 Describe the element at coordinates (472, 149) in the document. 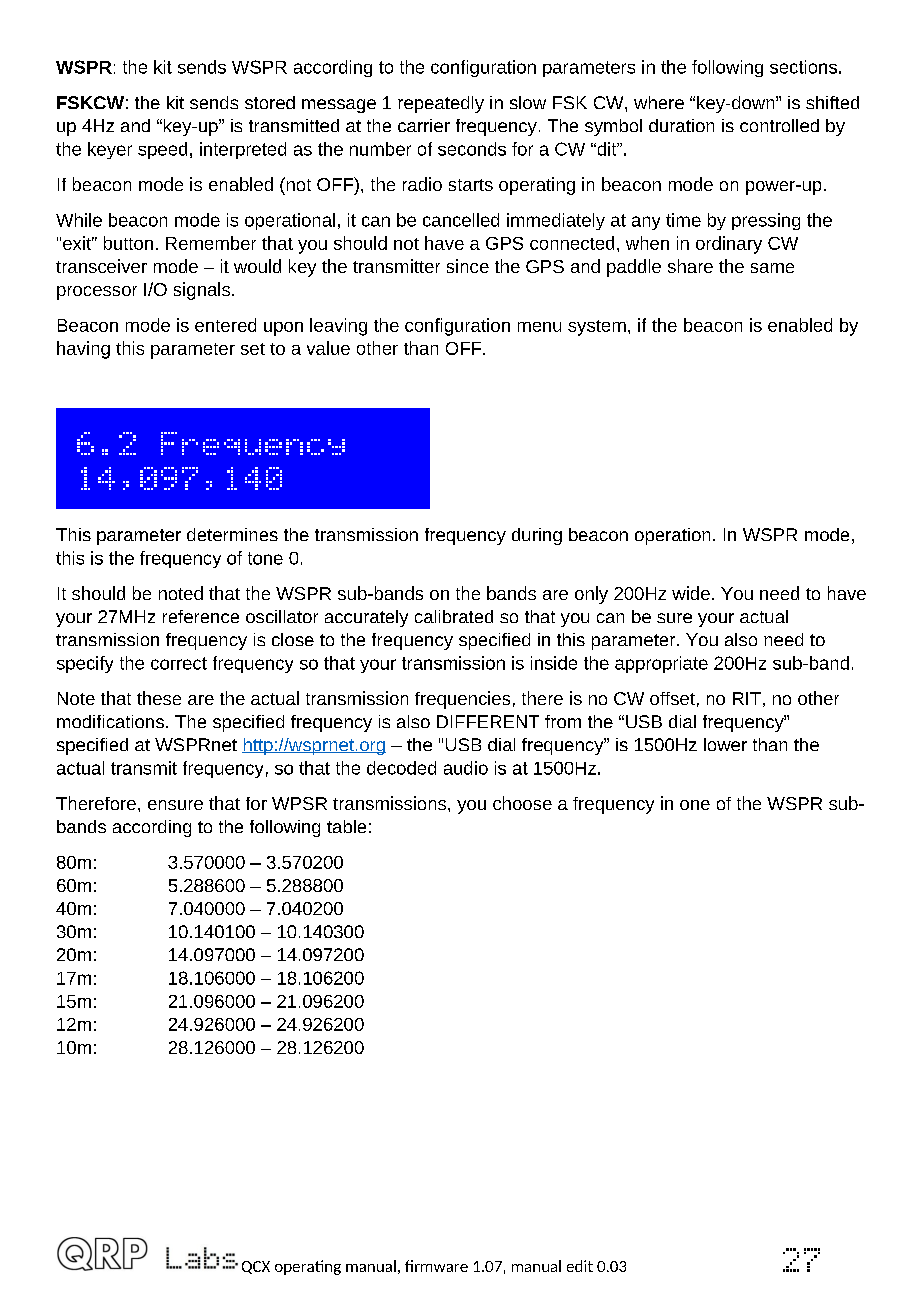

I see `seconds` at that location.
